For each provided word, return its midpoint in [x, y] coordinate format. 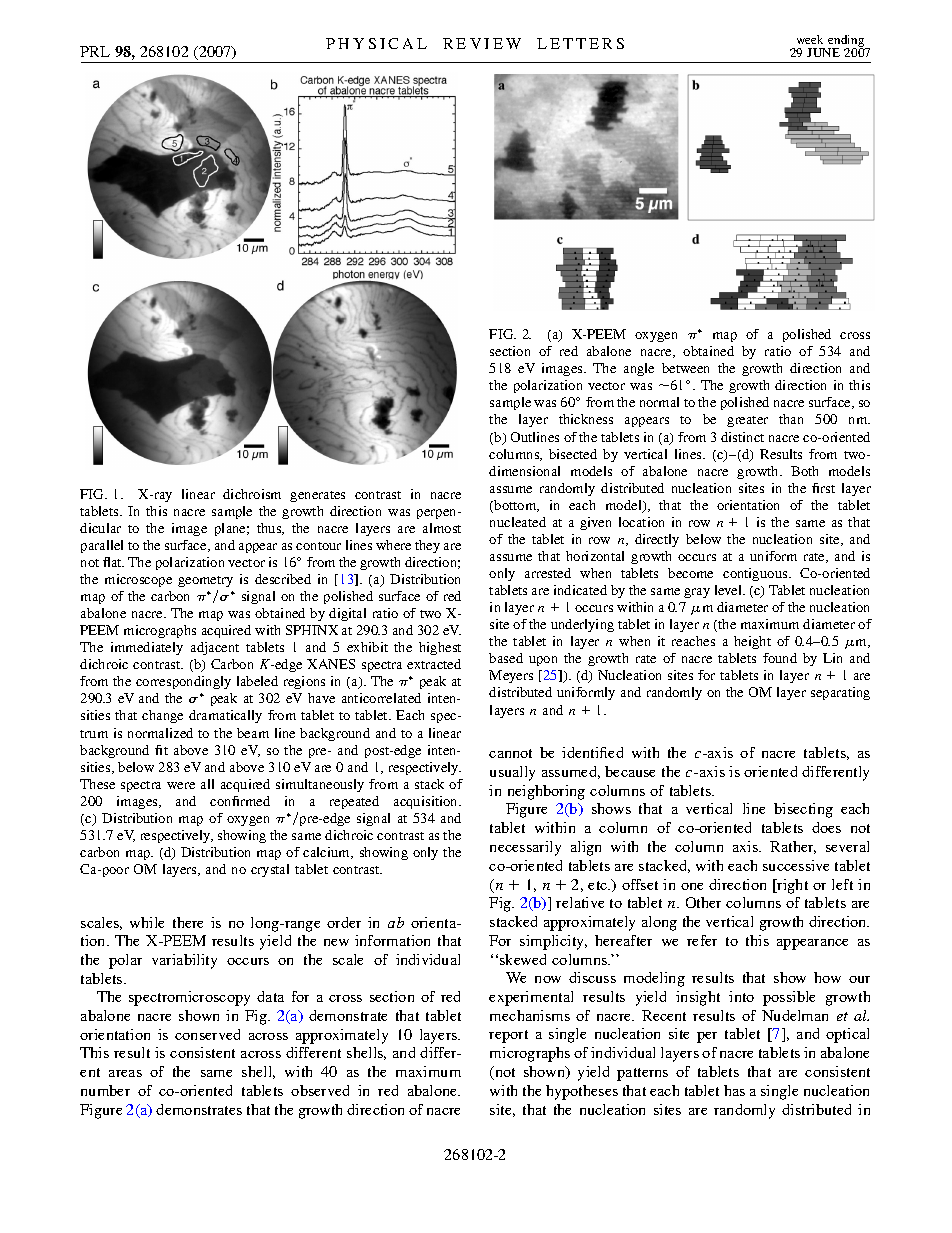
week [810, 39]
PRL [95, 51]
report [508, 1036]
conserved [207, 1034]
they [427, 546]
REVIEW [482, 43]
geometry [205, 581]
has [734, 1090]
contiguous [756, 574]
